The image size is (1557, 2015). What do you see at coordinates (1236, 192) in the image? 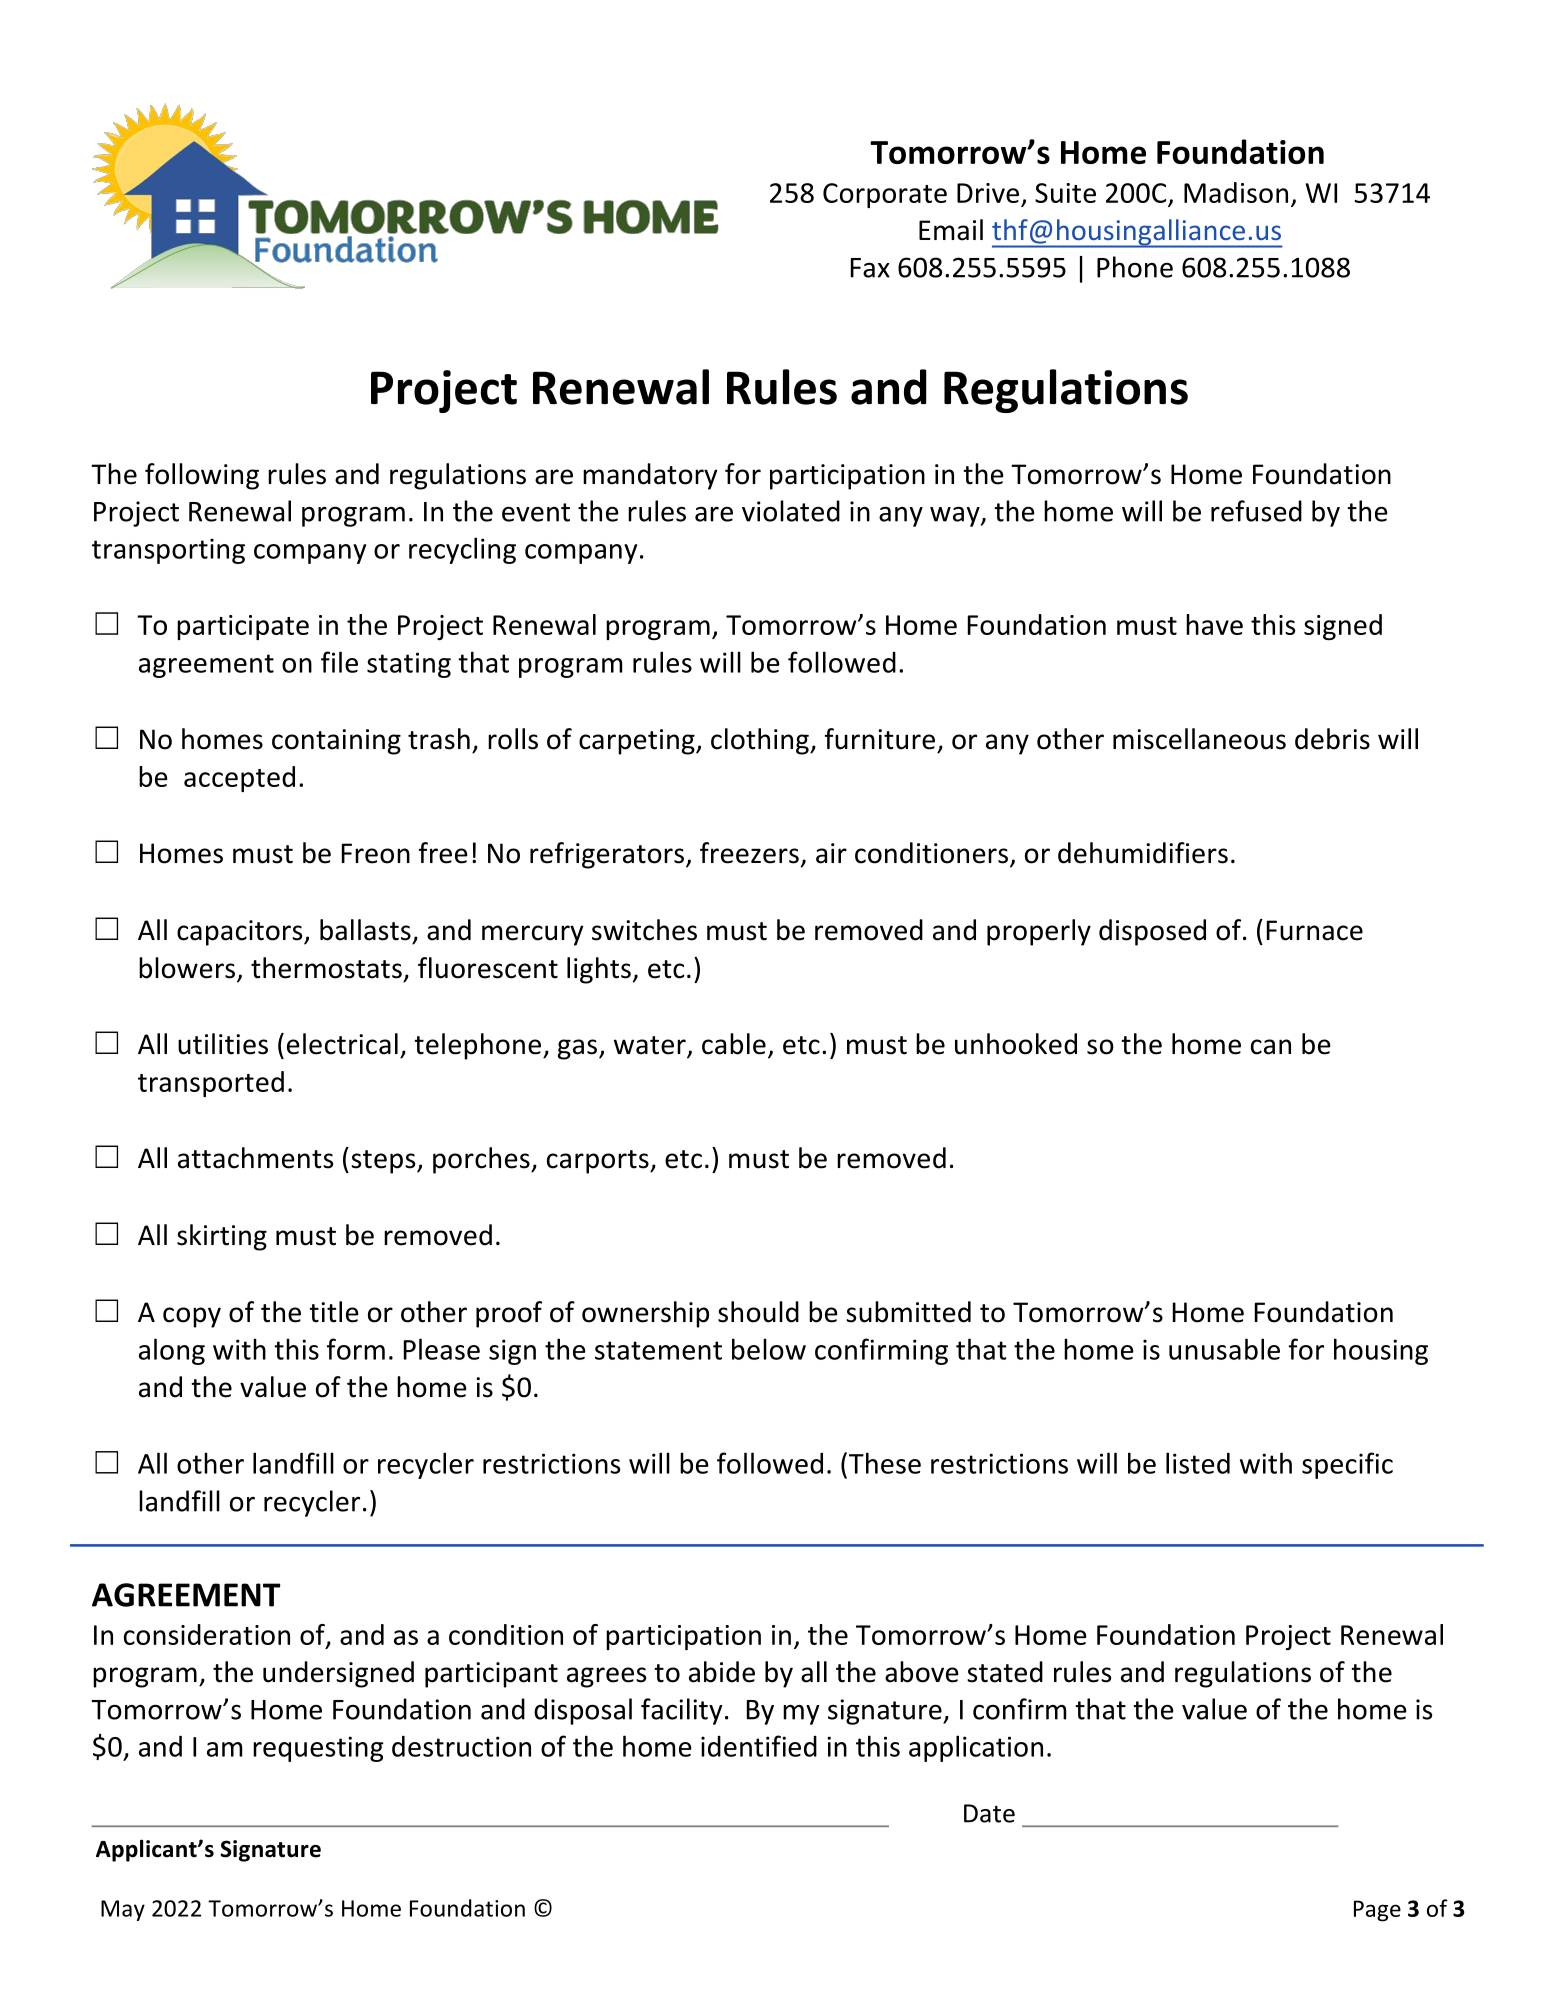
I see `Madison` at bounding box center [1236, 192].
